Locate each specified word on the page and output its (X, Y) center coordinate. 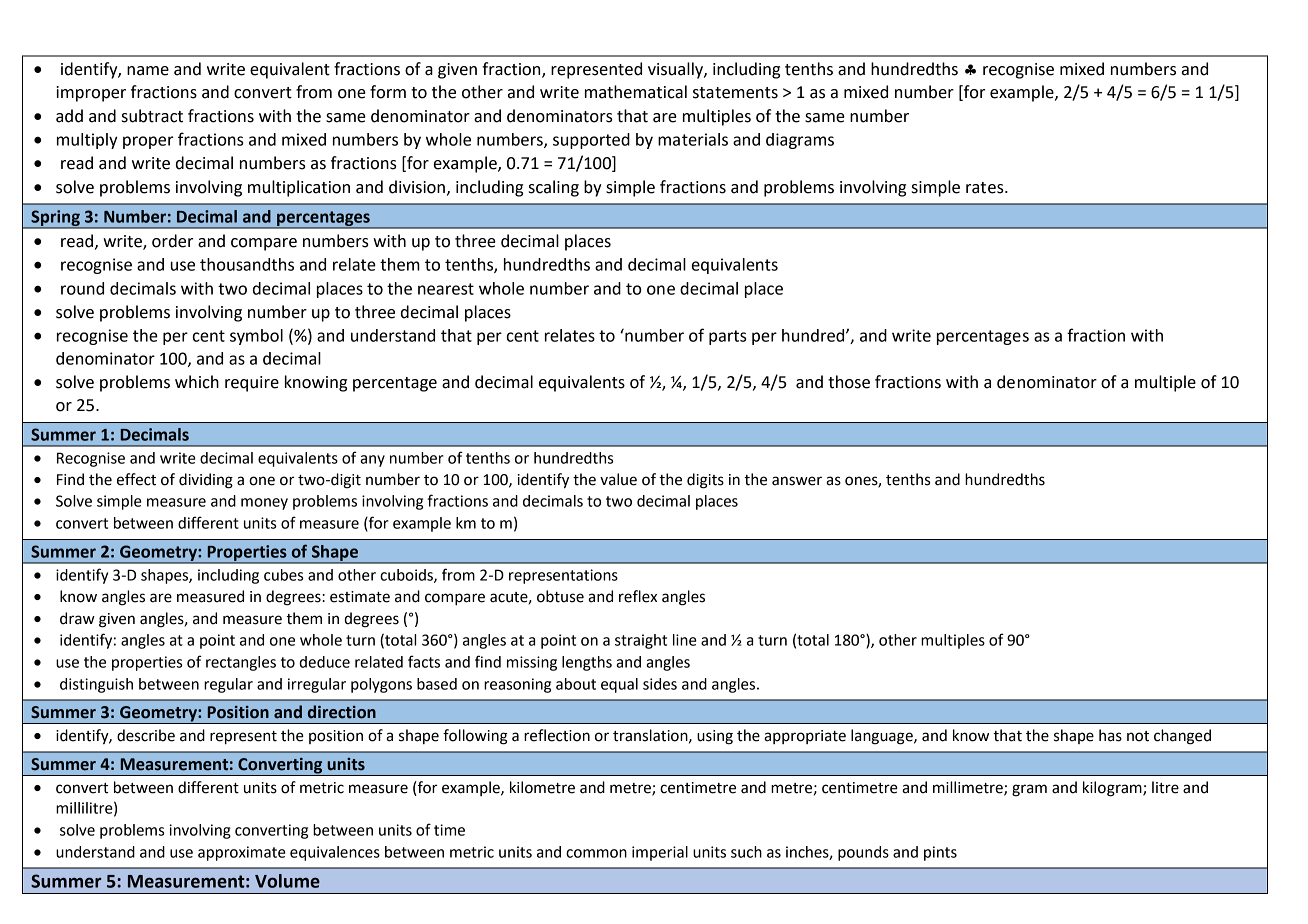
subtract (152, 116)
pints (940, 853)
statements (735, 93)
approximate (242, 853)
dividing (206, 481)
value (618, 479)
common (596, 853)
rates (986, 188)
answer (797, 481)
